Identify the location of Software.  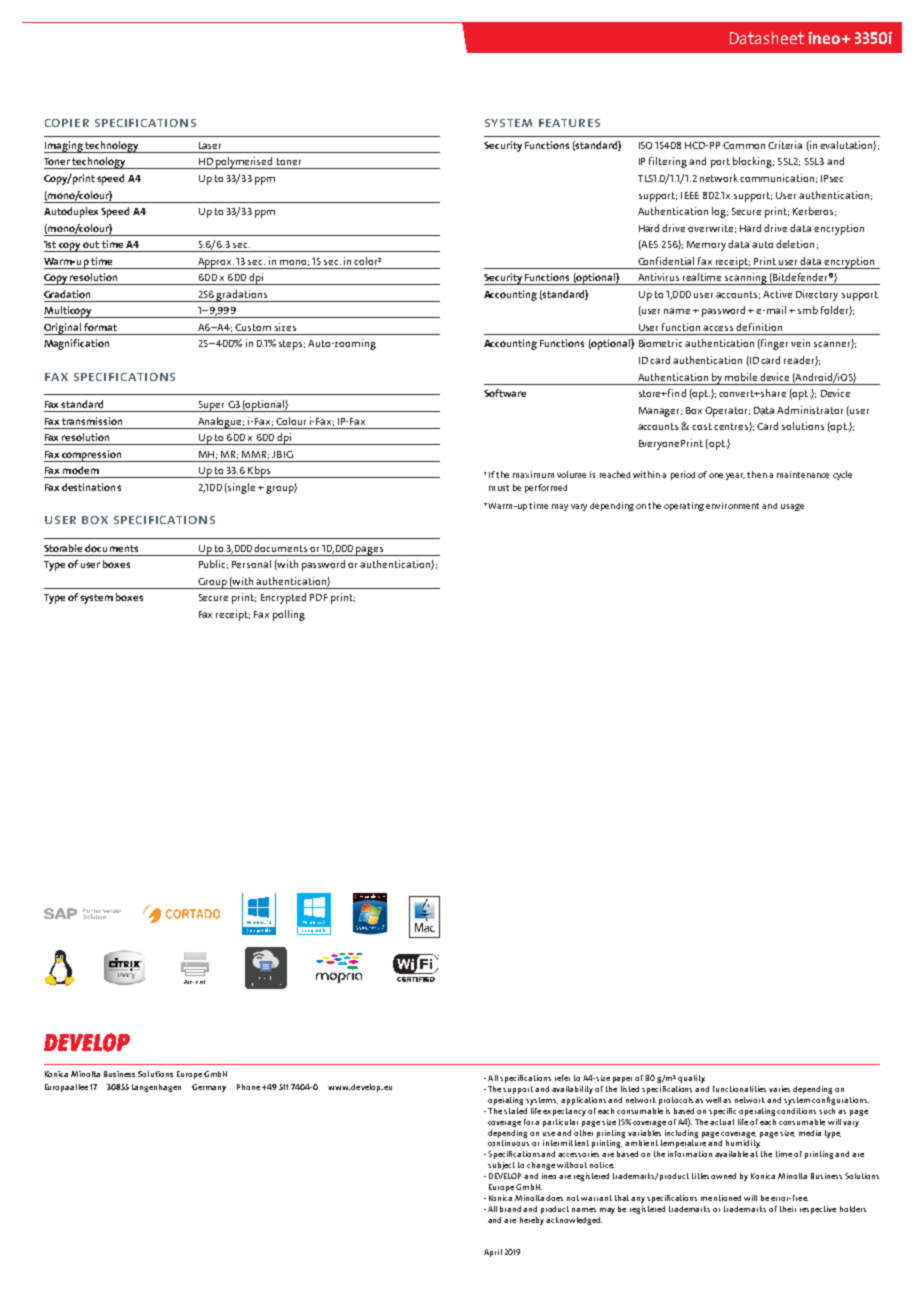
(505, 393).
